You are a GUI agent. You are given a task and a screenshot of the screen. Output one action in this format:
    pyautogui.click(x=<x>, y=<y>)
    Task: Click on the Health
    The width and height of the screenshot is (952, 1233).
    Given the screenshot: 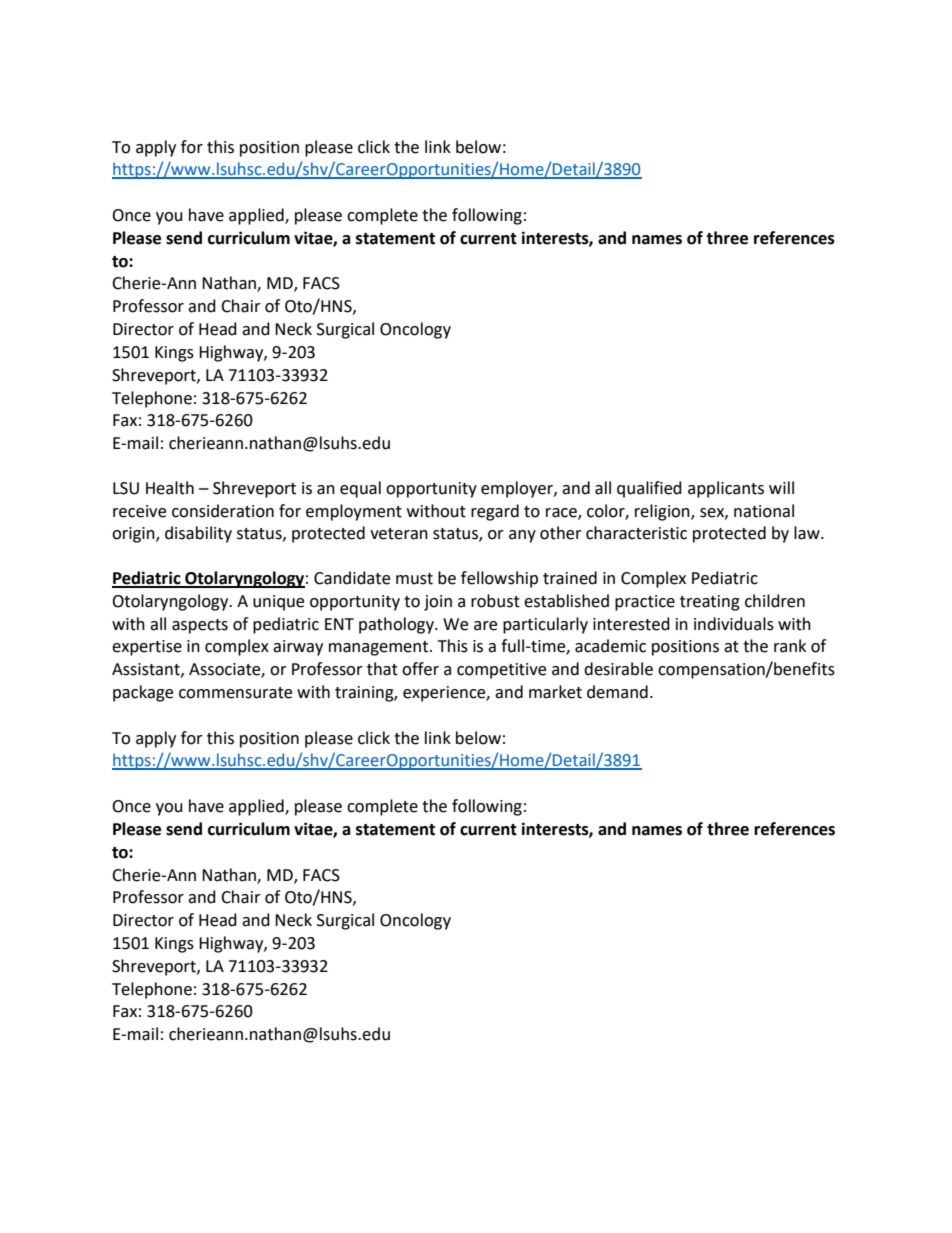 What is the action you would take?
    pyautogui.click(x=170, y=488)
